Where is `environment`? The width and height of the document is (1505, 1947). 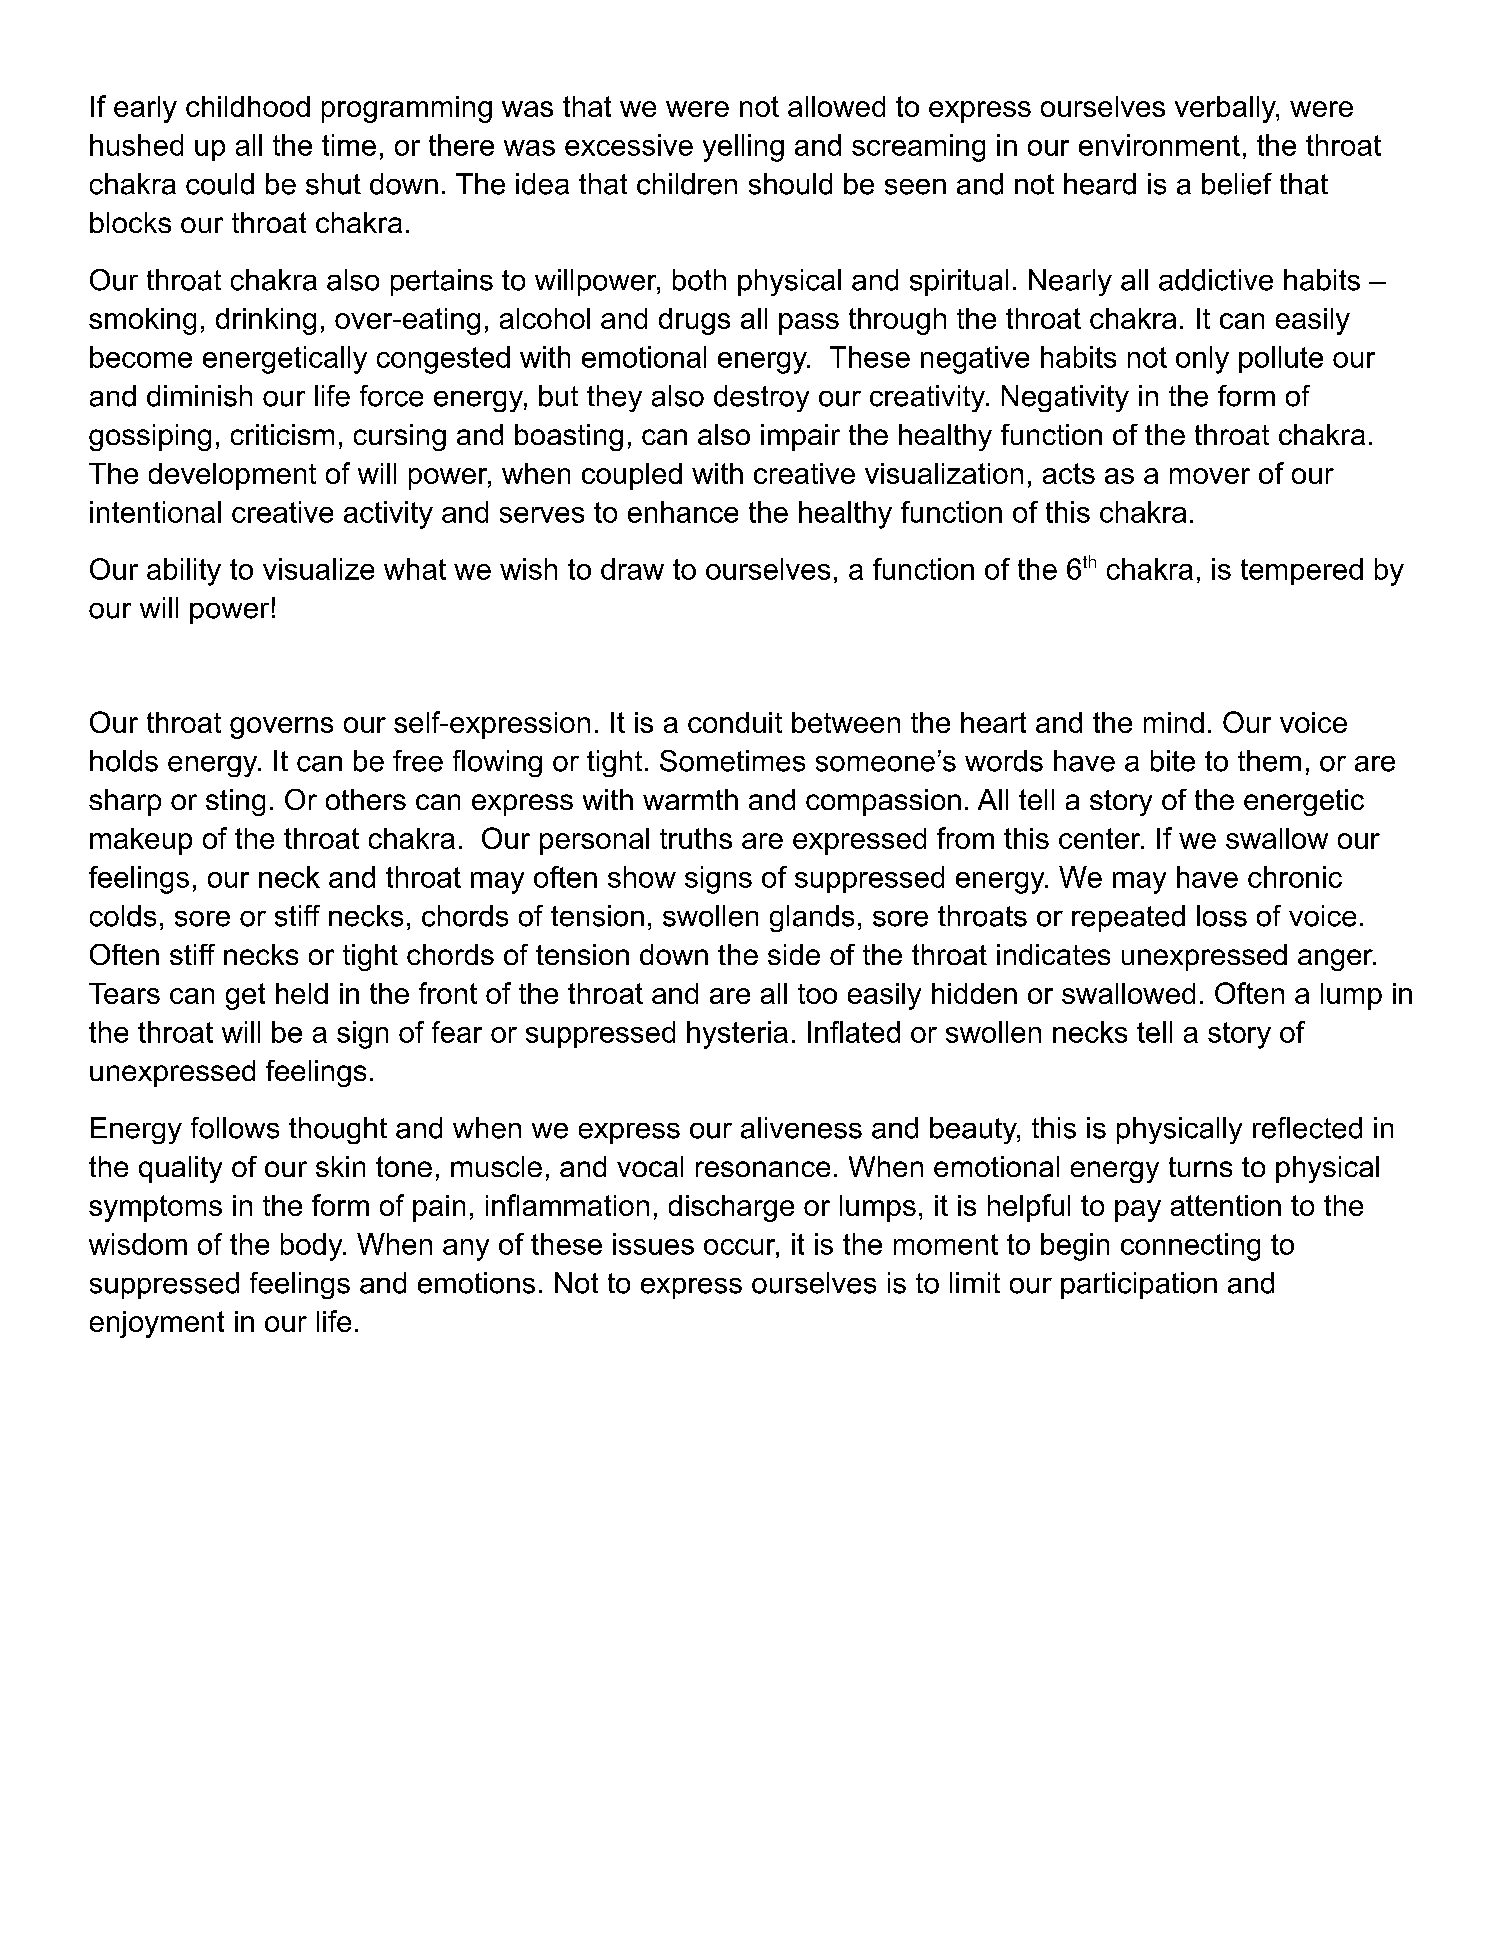 environment is located at coordinates (1159, 145).
